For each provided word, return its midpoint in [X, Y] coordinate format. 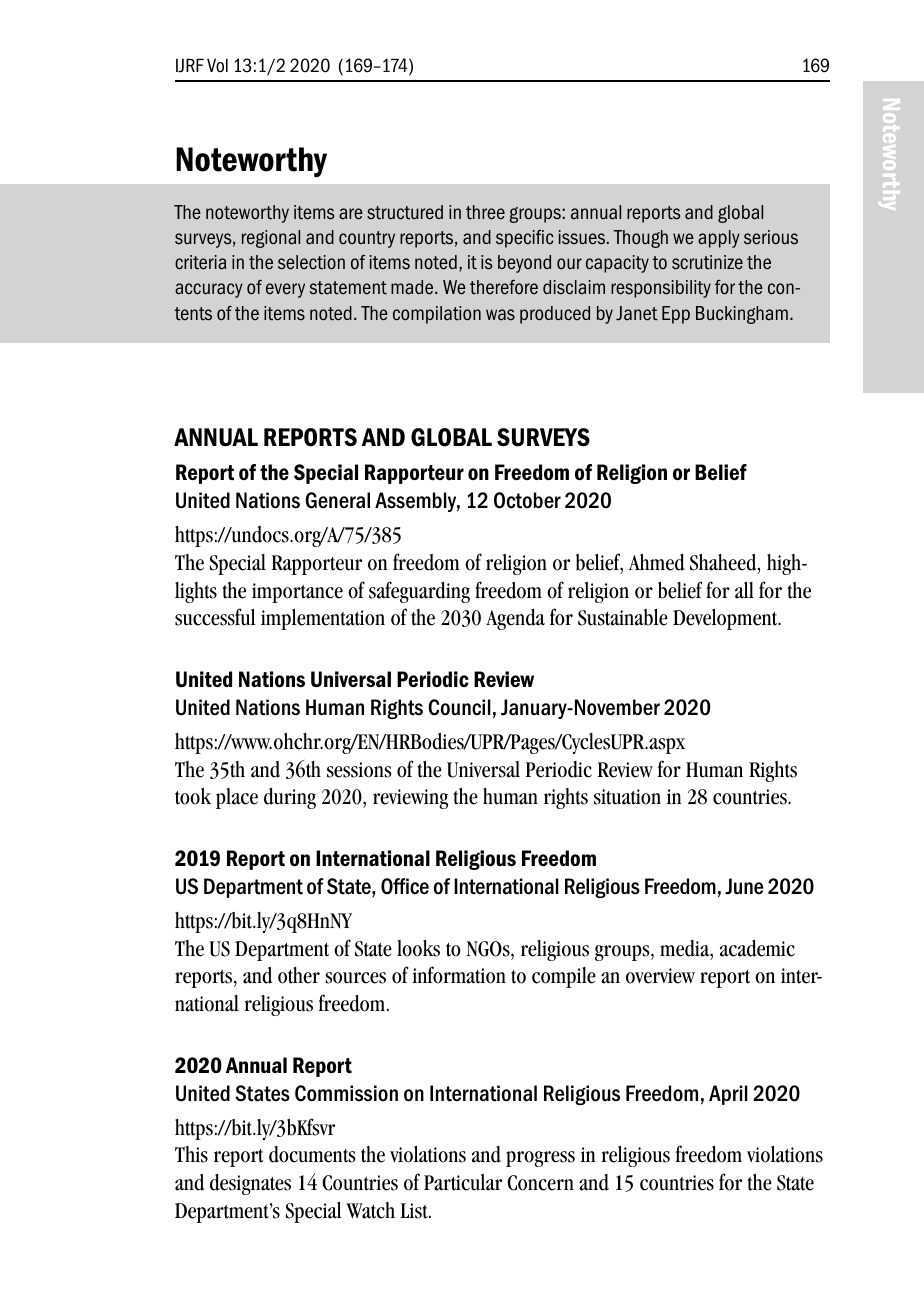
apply [719, 239]
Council [459, 707]
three [485, 212]
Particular [463, 1182]
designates [250, 1184]
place [237, 798]
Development [726, 619]
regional [271, 239]
